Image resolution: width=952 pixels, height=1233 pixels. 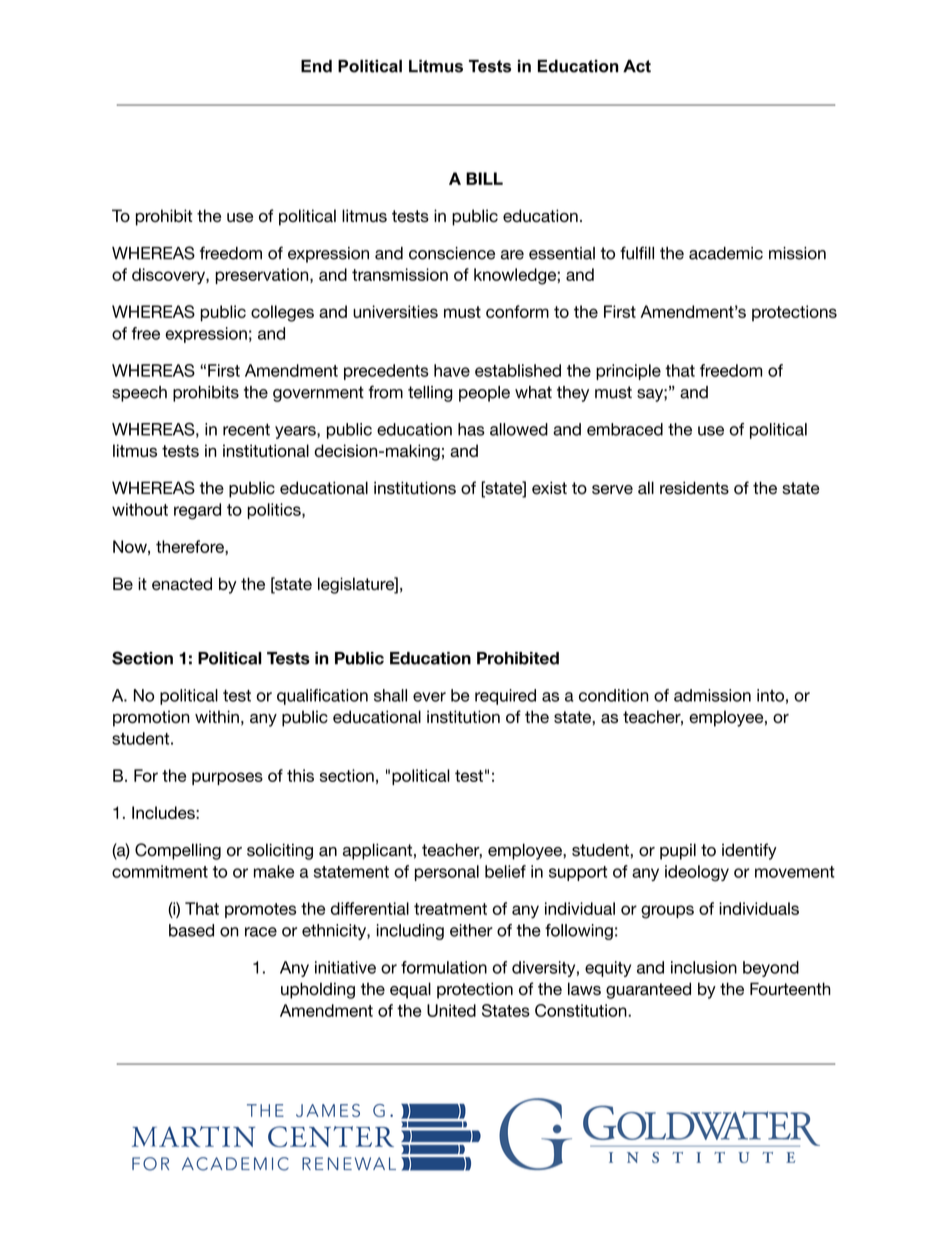 What do you see at coordinates (429, 697) in the screenshot?
I see `ever` at bounding box center [429, 697].
